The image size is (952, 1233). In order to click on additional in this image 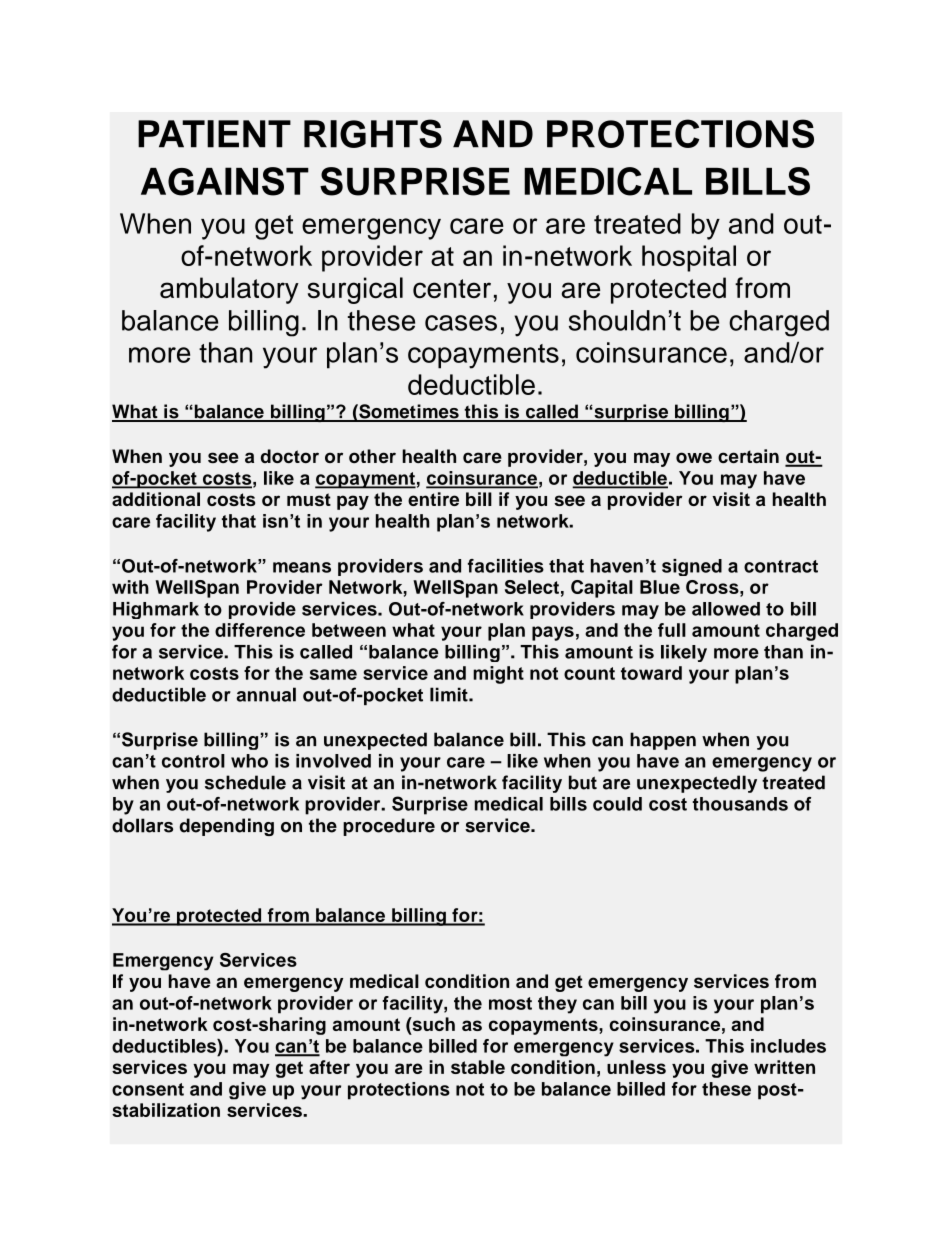, I will do `click(156, 499)`.
